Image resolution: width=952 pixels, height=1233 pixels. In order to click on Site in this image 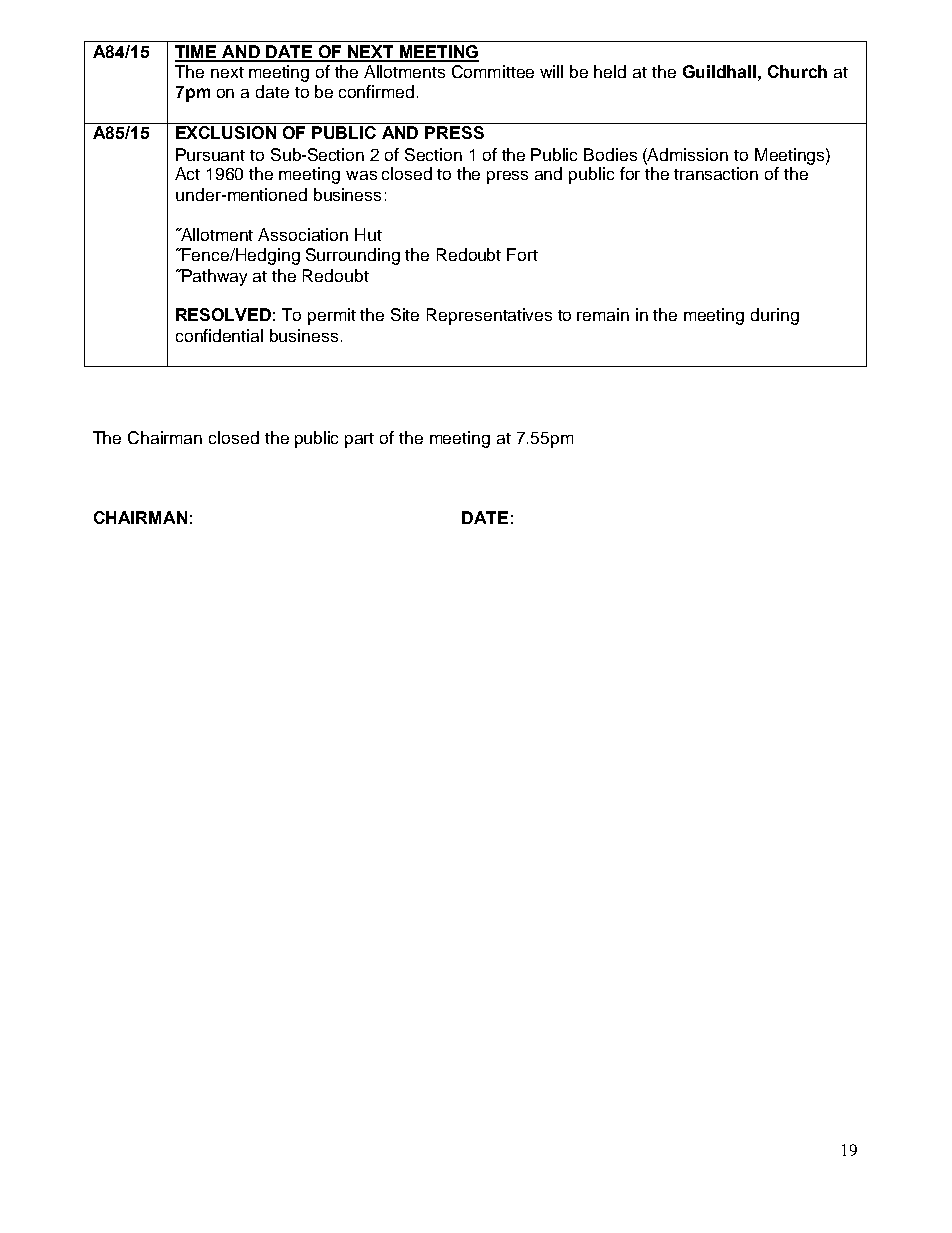, I will do `click(405, 314)`.
